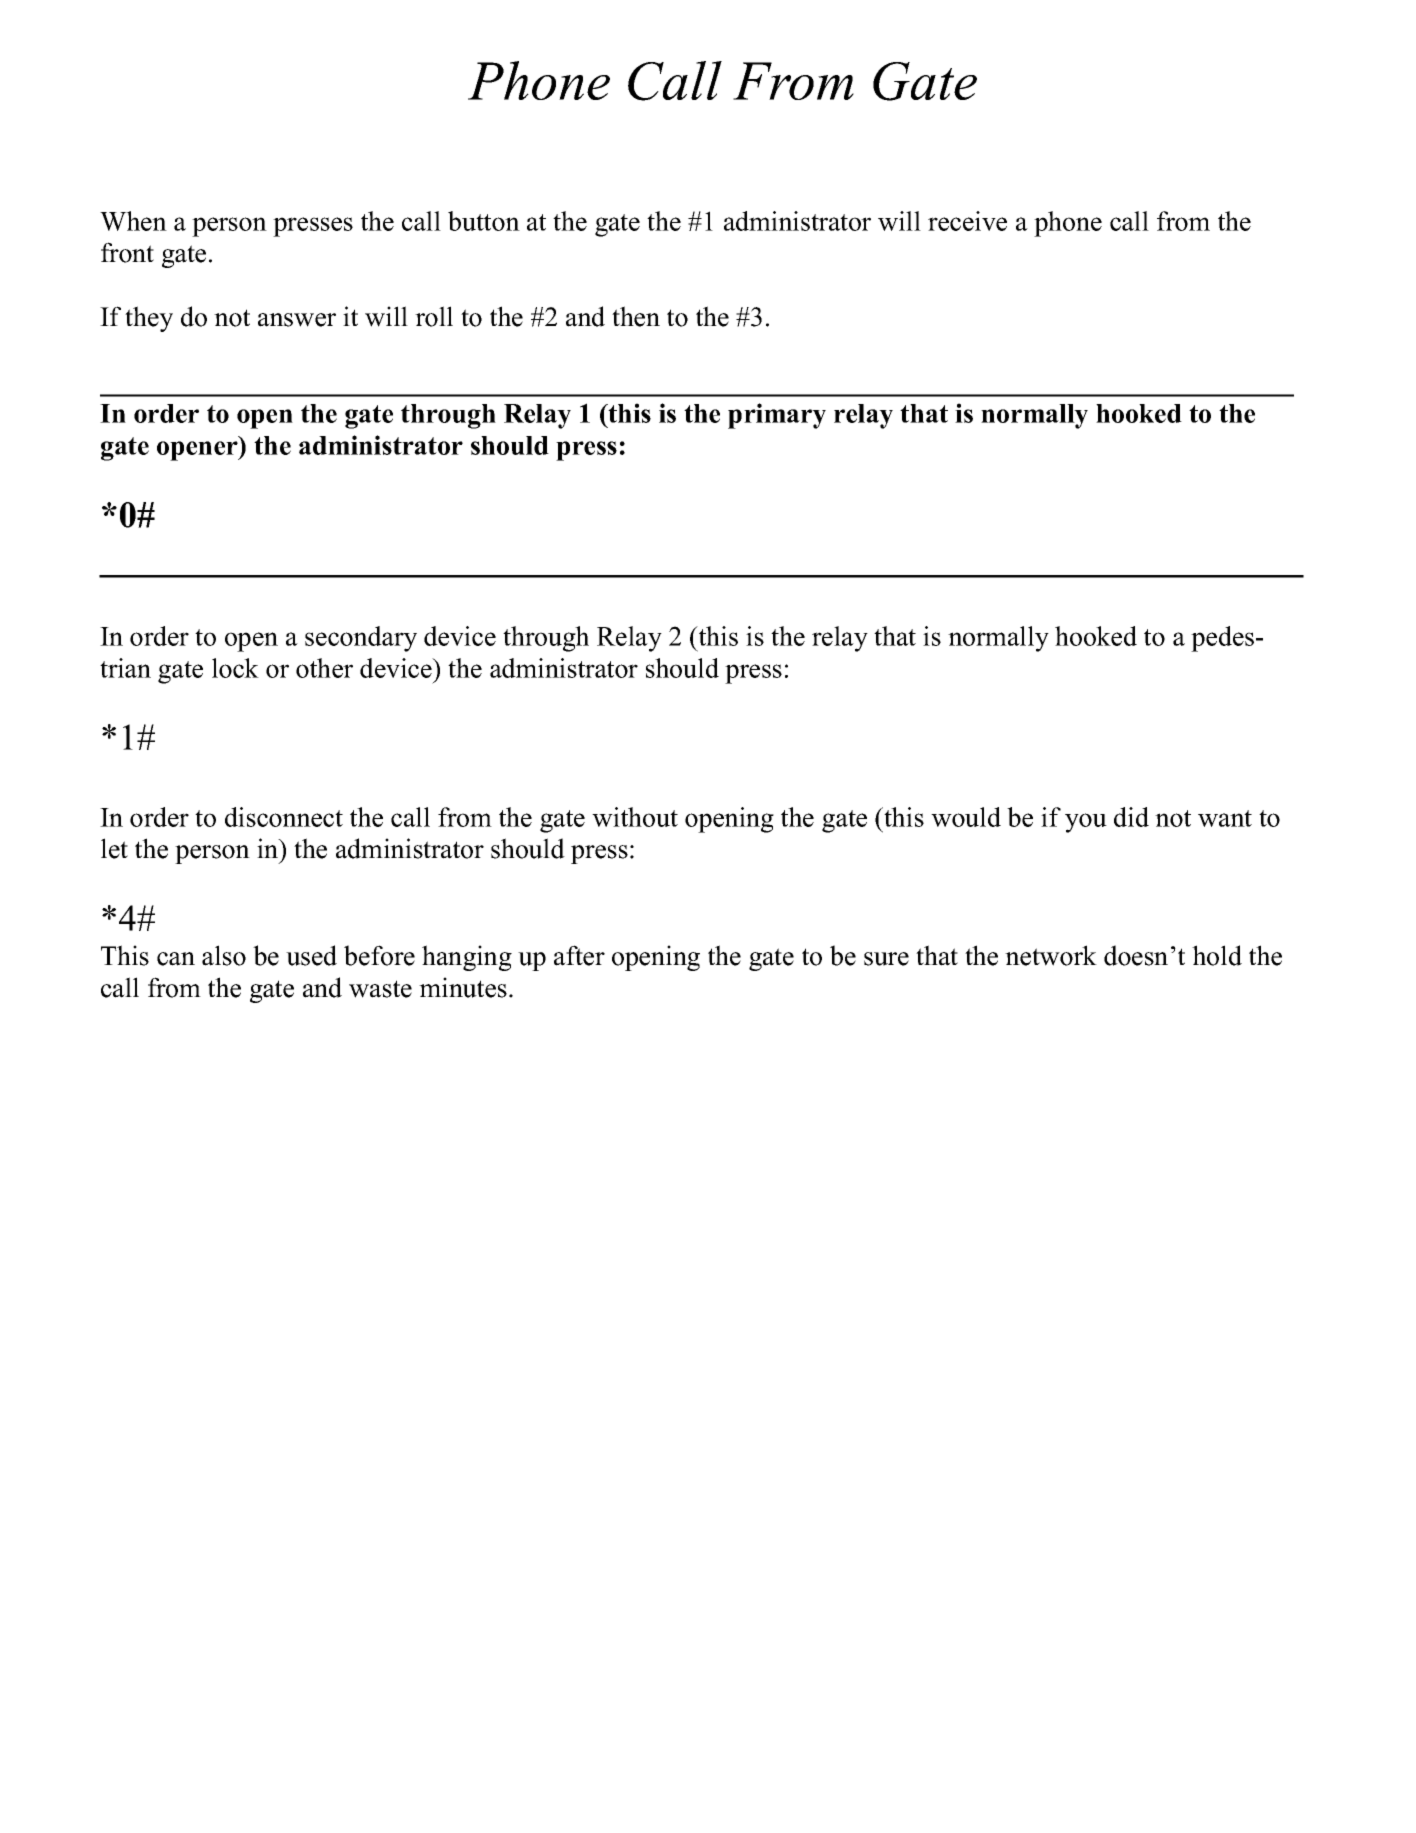 This screenshot has height=1833, width=1416. Describe the element at coordinates (967, 221) in the screenshot. I see `receive` at that location.
